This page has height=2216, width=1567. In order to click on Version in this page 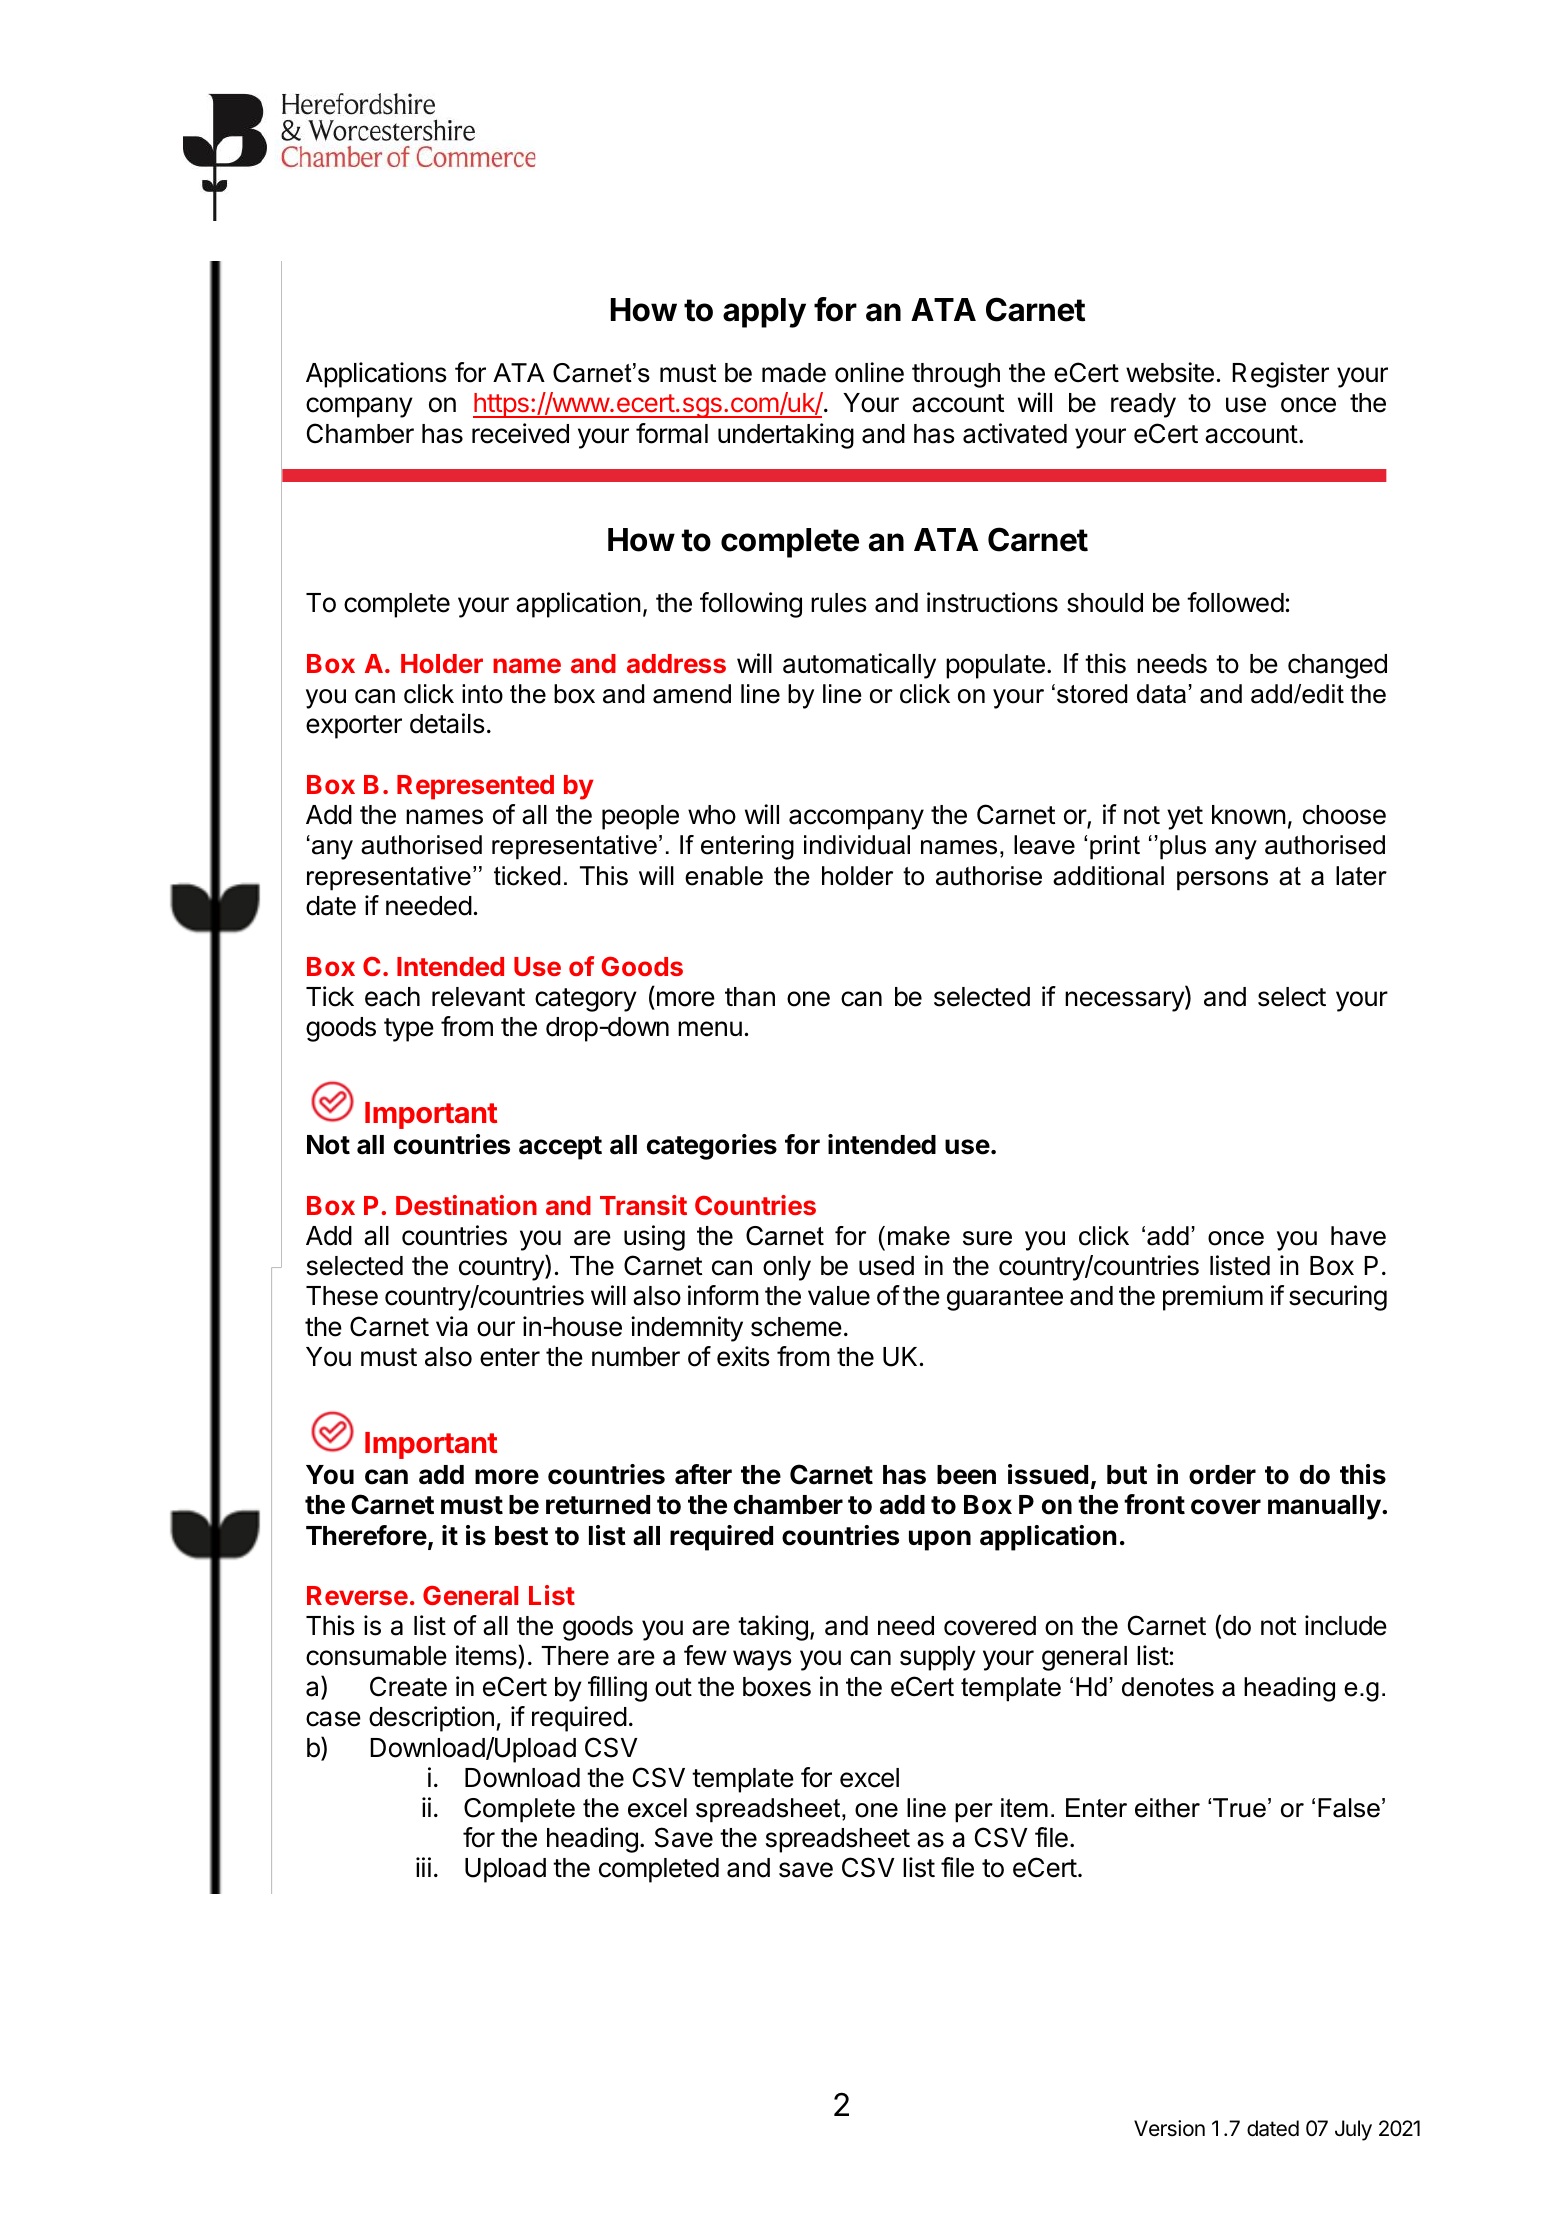, I will do `click(1169, 2128)`.
